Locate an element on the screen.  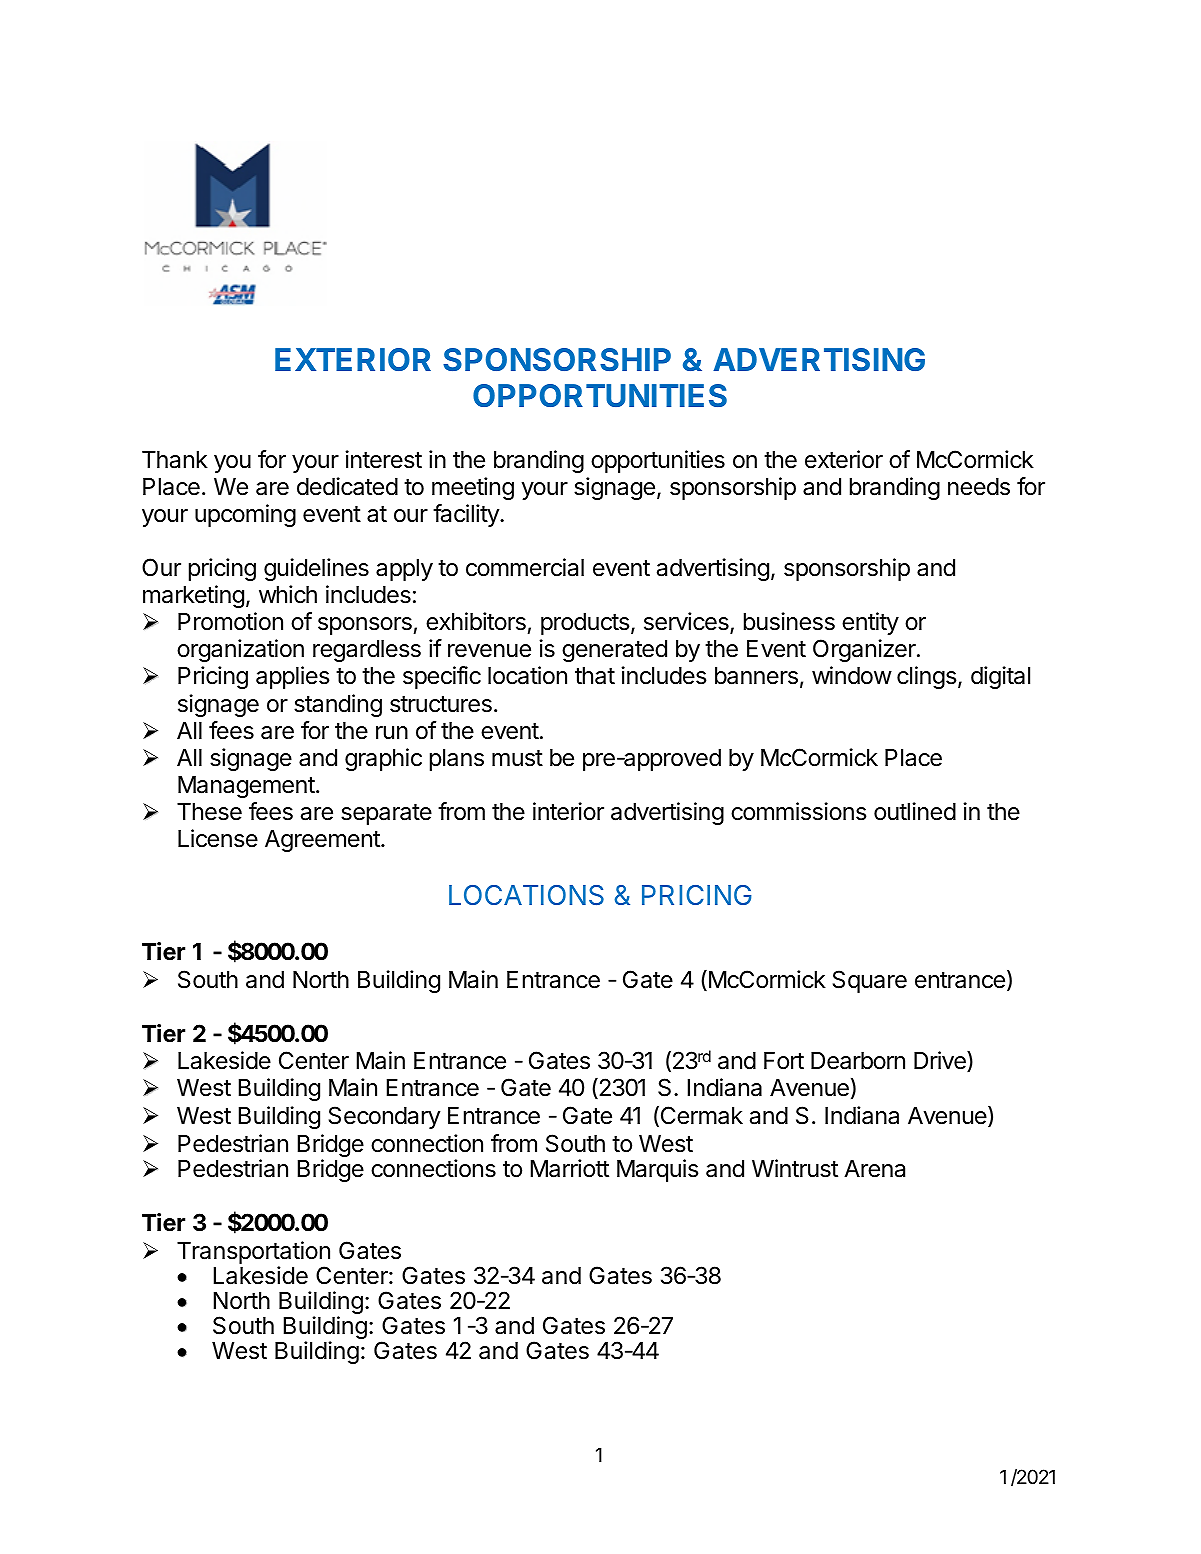
interior is located at coordinates (568, 811).
